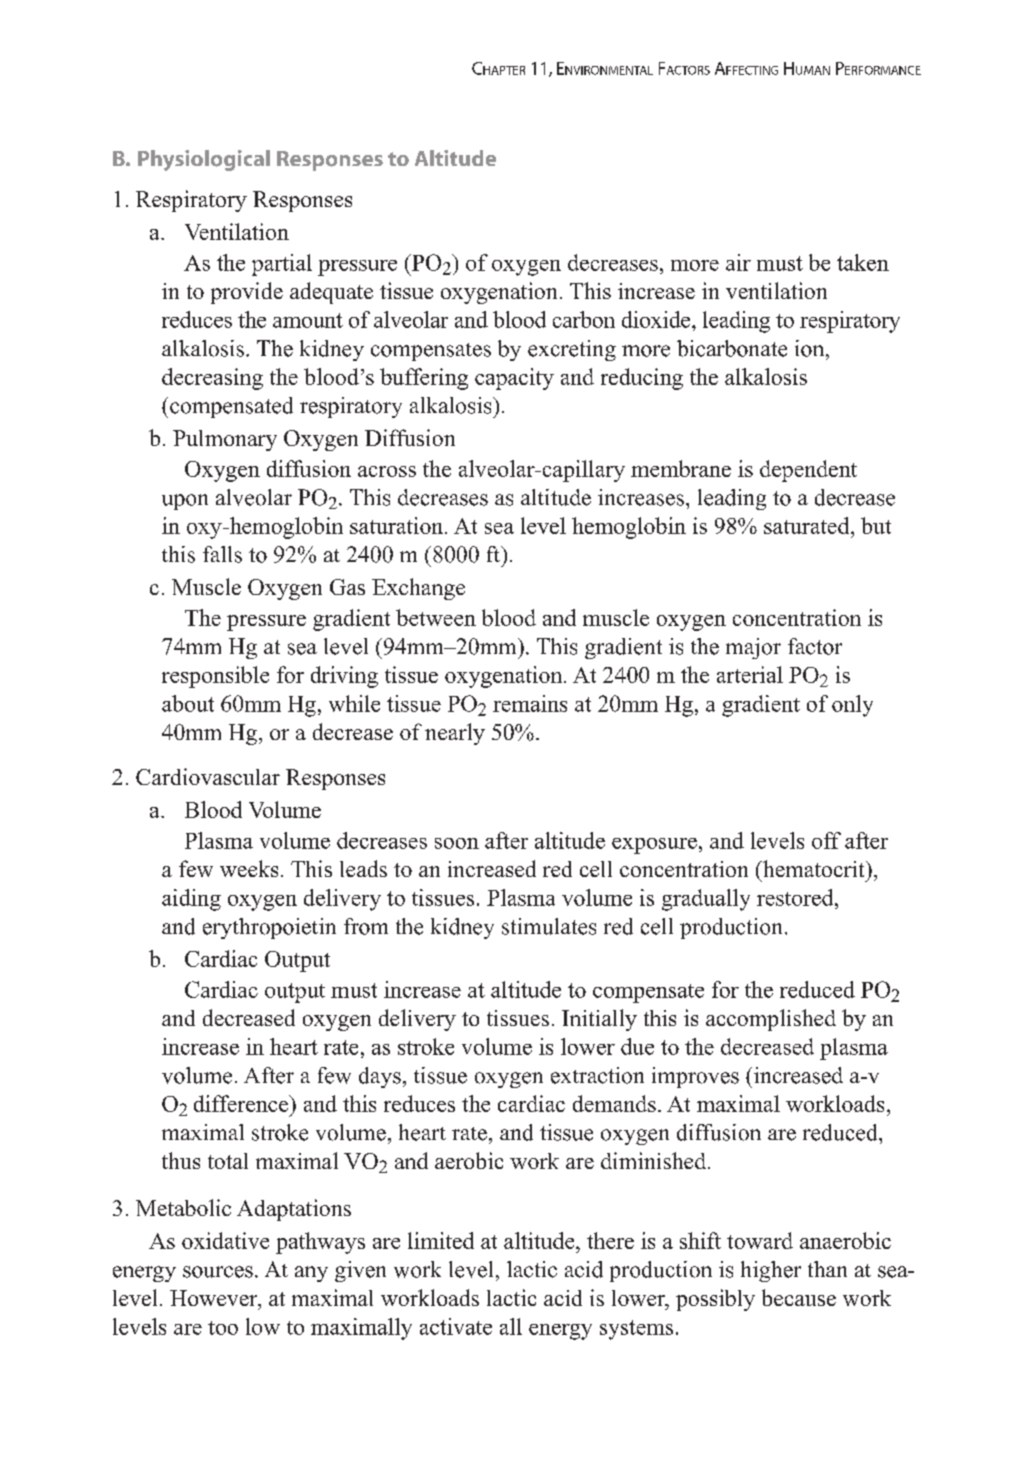 The height and width of the screenshot is (1467, 1033). I want to click on dependent, so click(808, 471).
